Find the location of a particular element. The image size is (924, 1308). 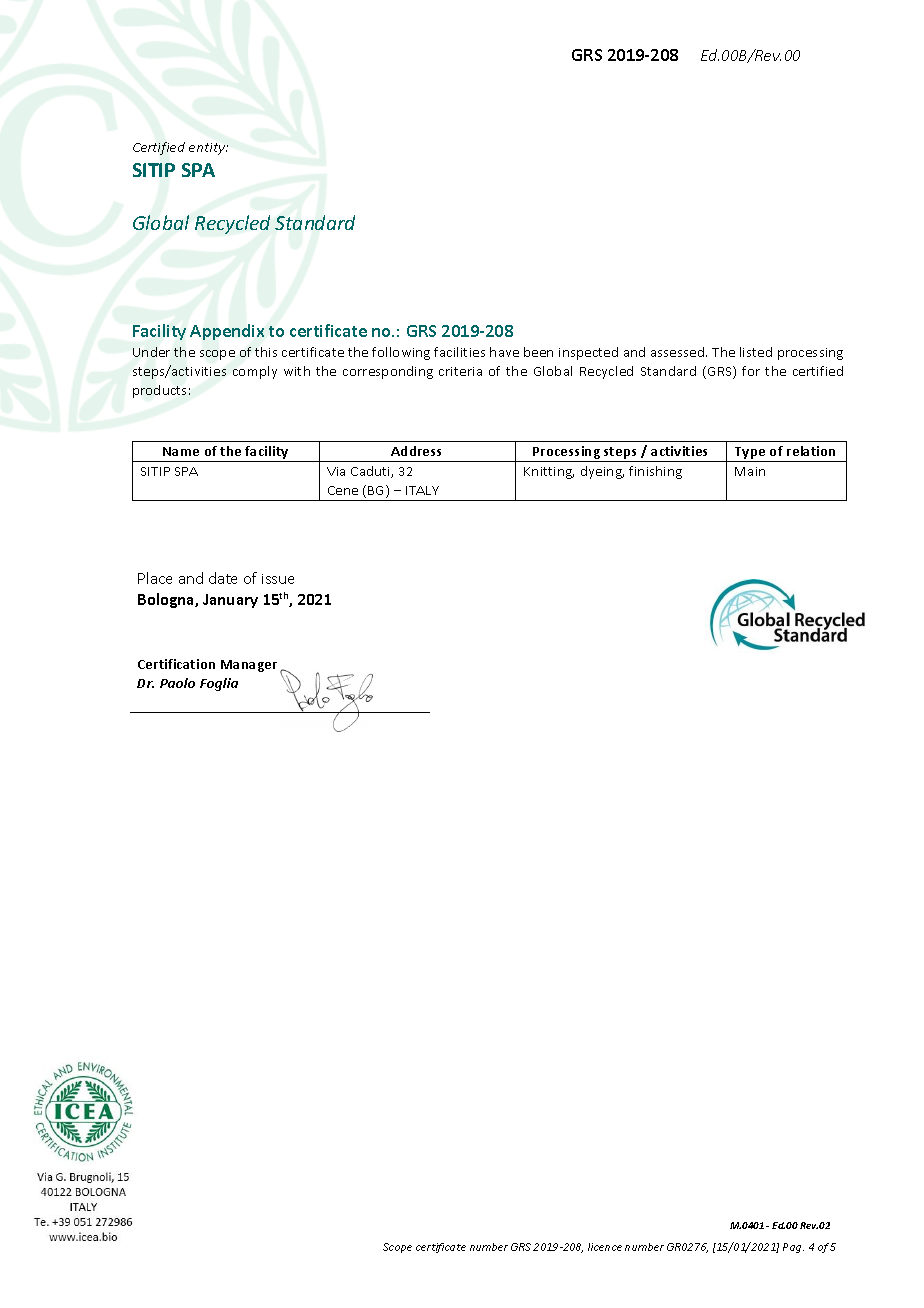

Main is located at coordinates (750, 471).
